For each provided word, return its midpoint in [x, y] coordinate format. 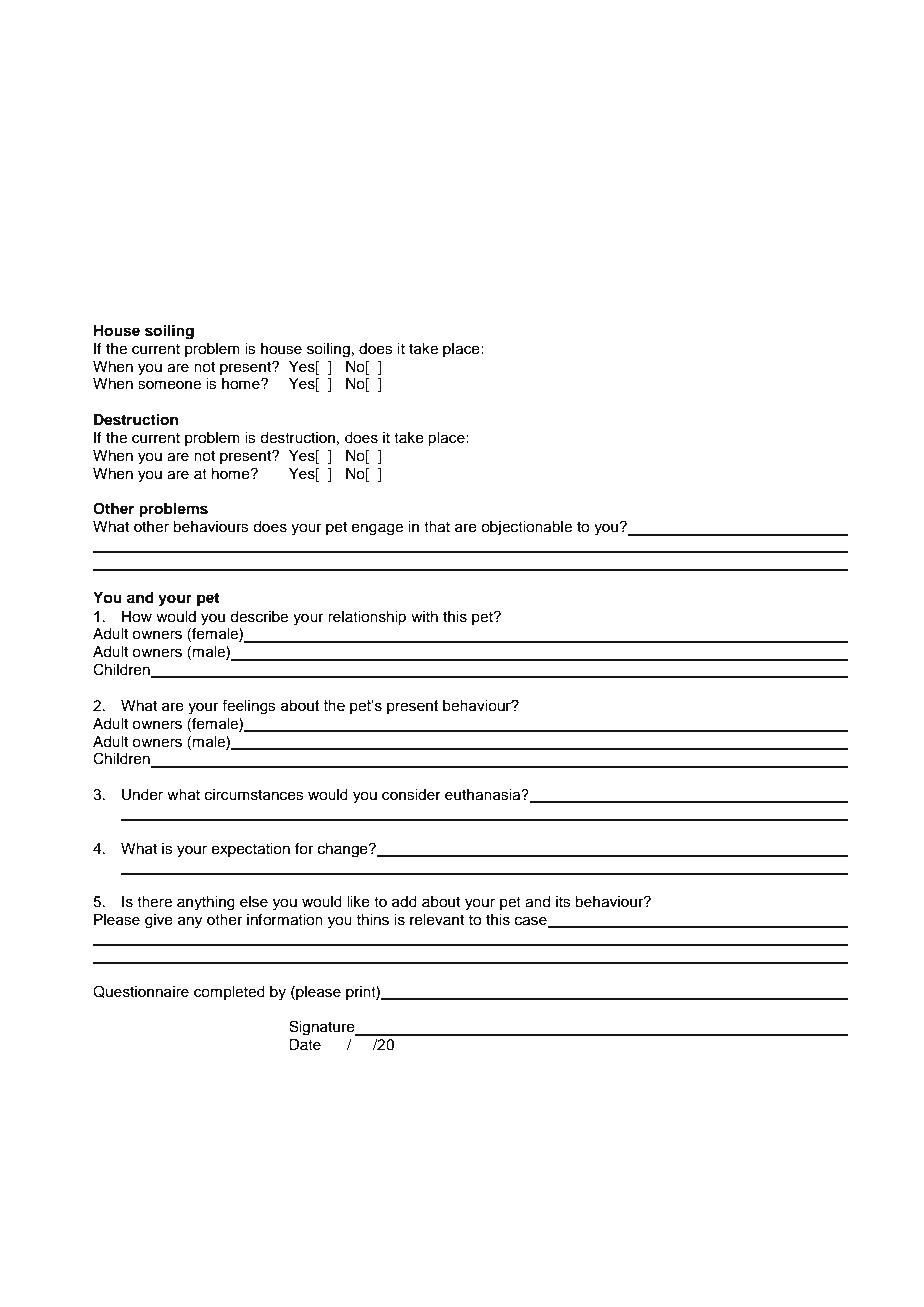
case [532, 922]
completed [229, 993]
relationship [367, 618]
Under [142, 795]
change [344, 850]
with [424, 616]
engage [377, 529]
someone [169, 385]
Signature [323, 1028]
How [137, 617]
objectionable [526, 528]
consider [411, 795]
